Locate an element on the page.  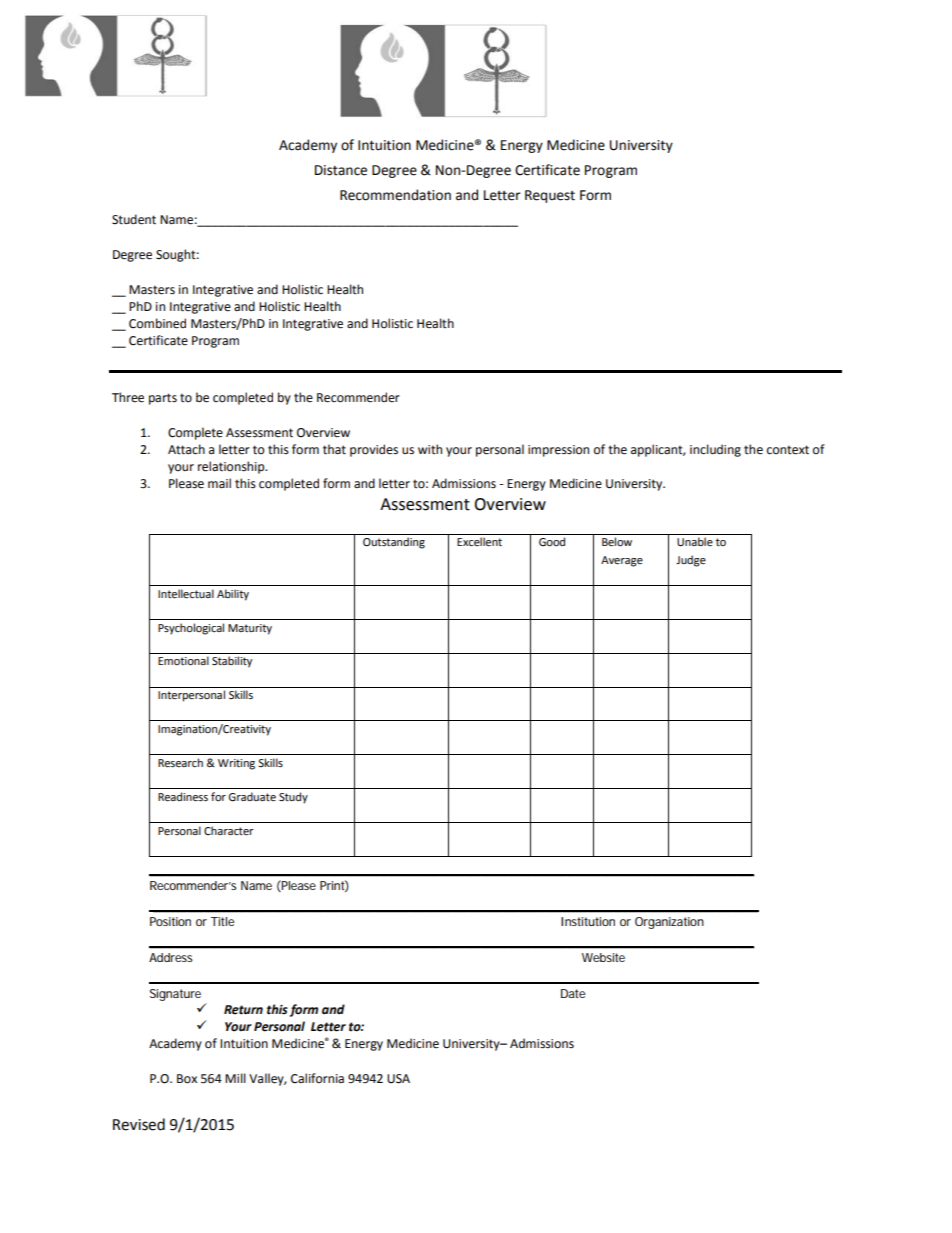
Box is located at coordinates (187, 1079).
